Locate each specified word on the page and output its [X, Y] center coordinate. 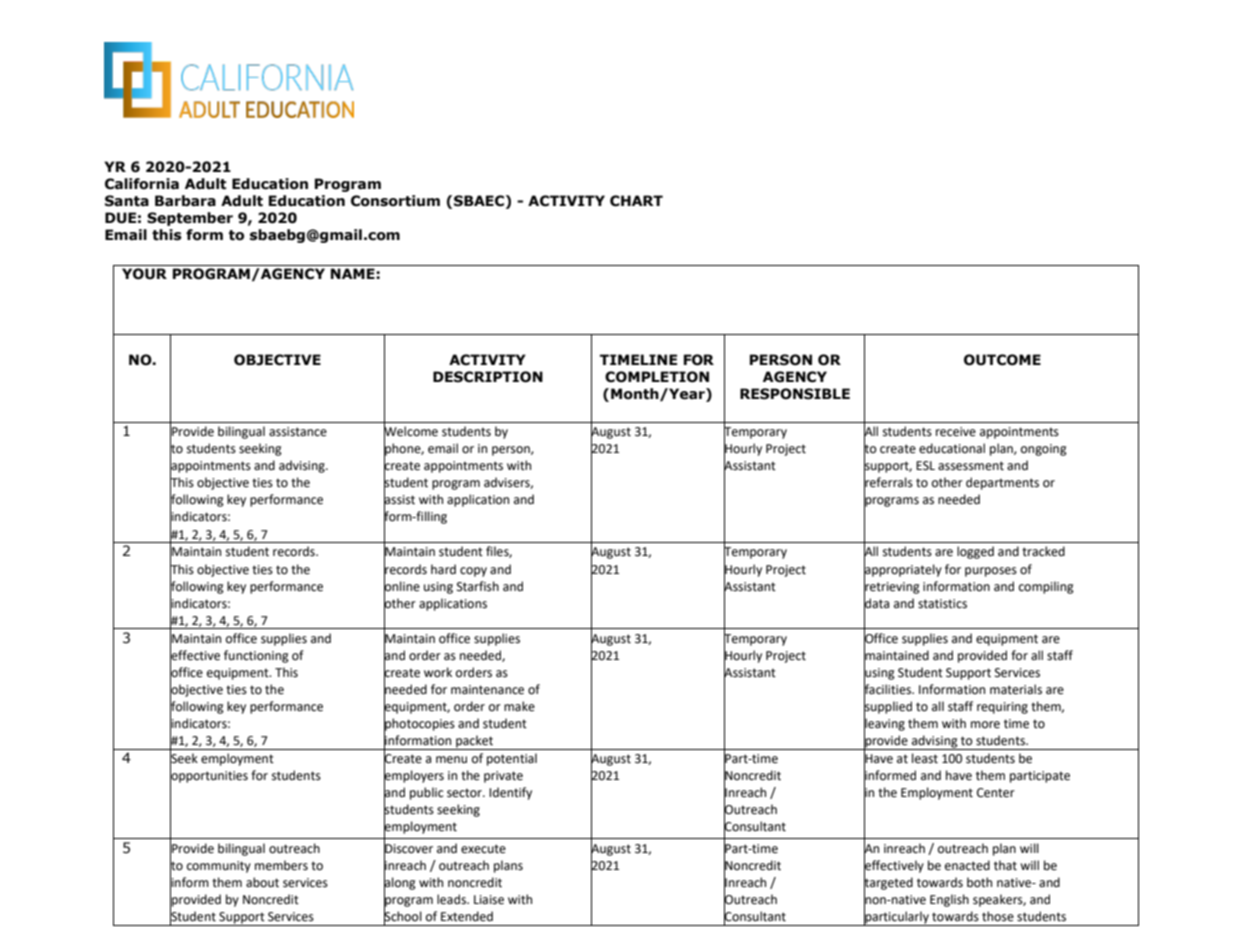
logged [975, 552]
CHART [636, 201]
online [402, 586]
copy [473, 572]
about [262, 882]
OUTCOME [1002, 360]
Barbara [185, 201]
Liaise [489, 900]
